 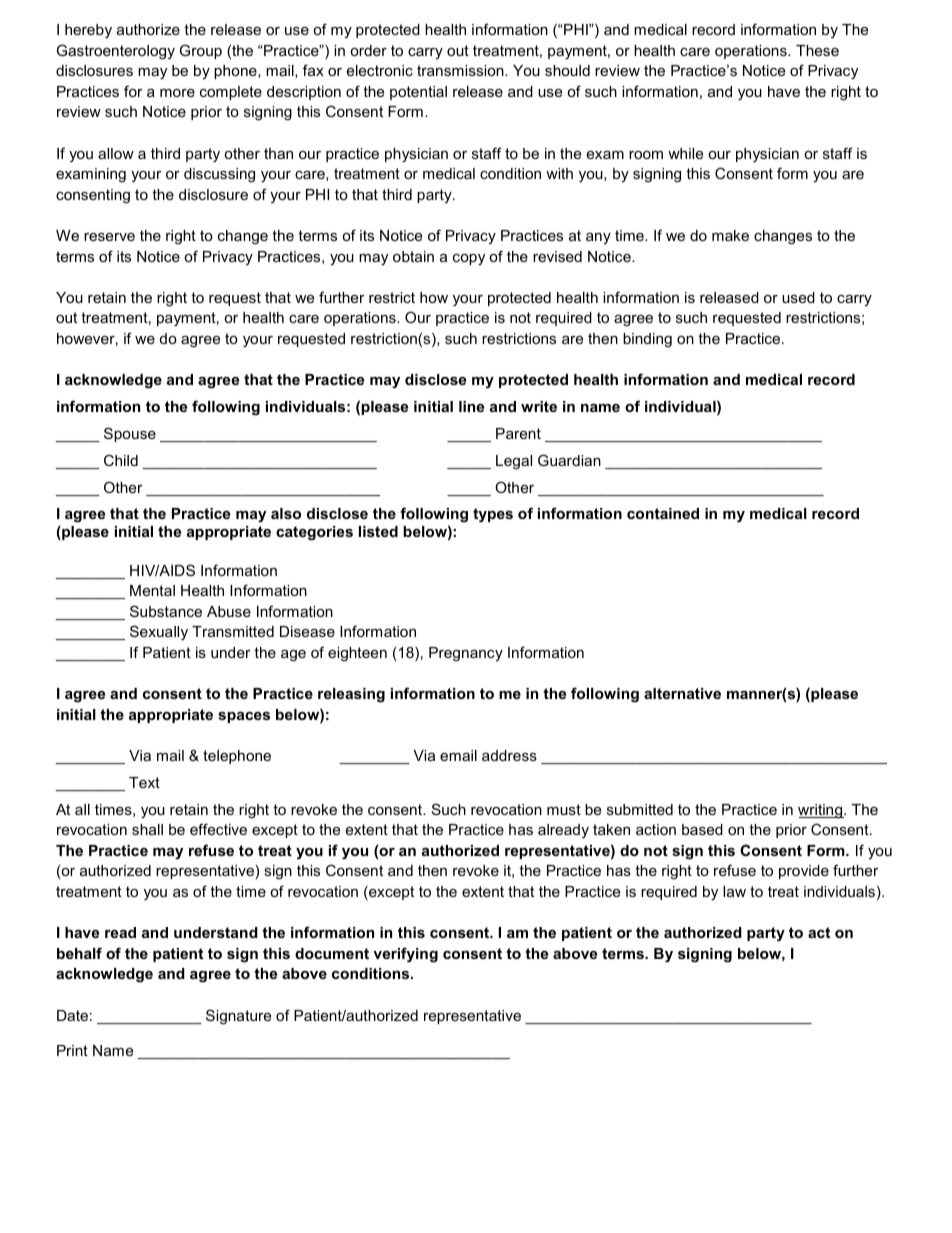 I want to click on based, so click(x=702, y=829).
